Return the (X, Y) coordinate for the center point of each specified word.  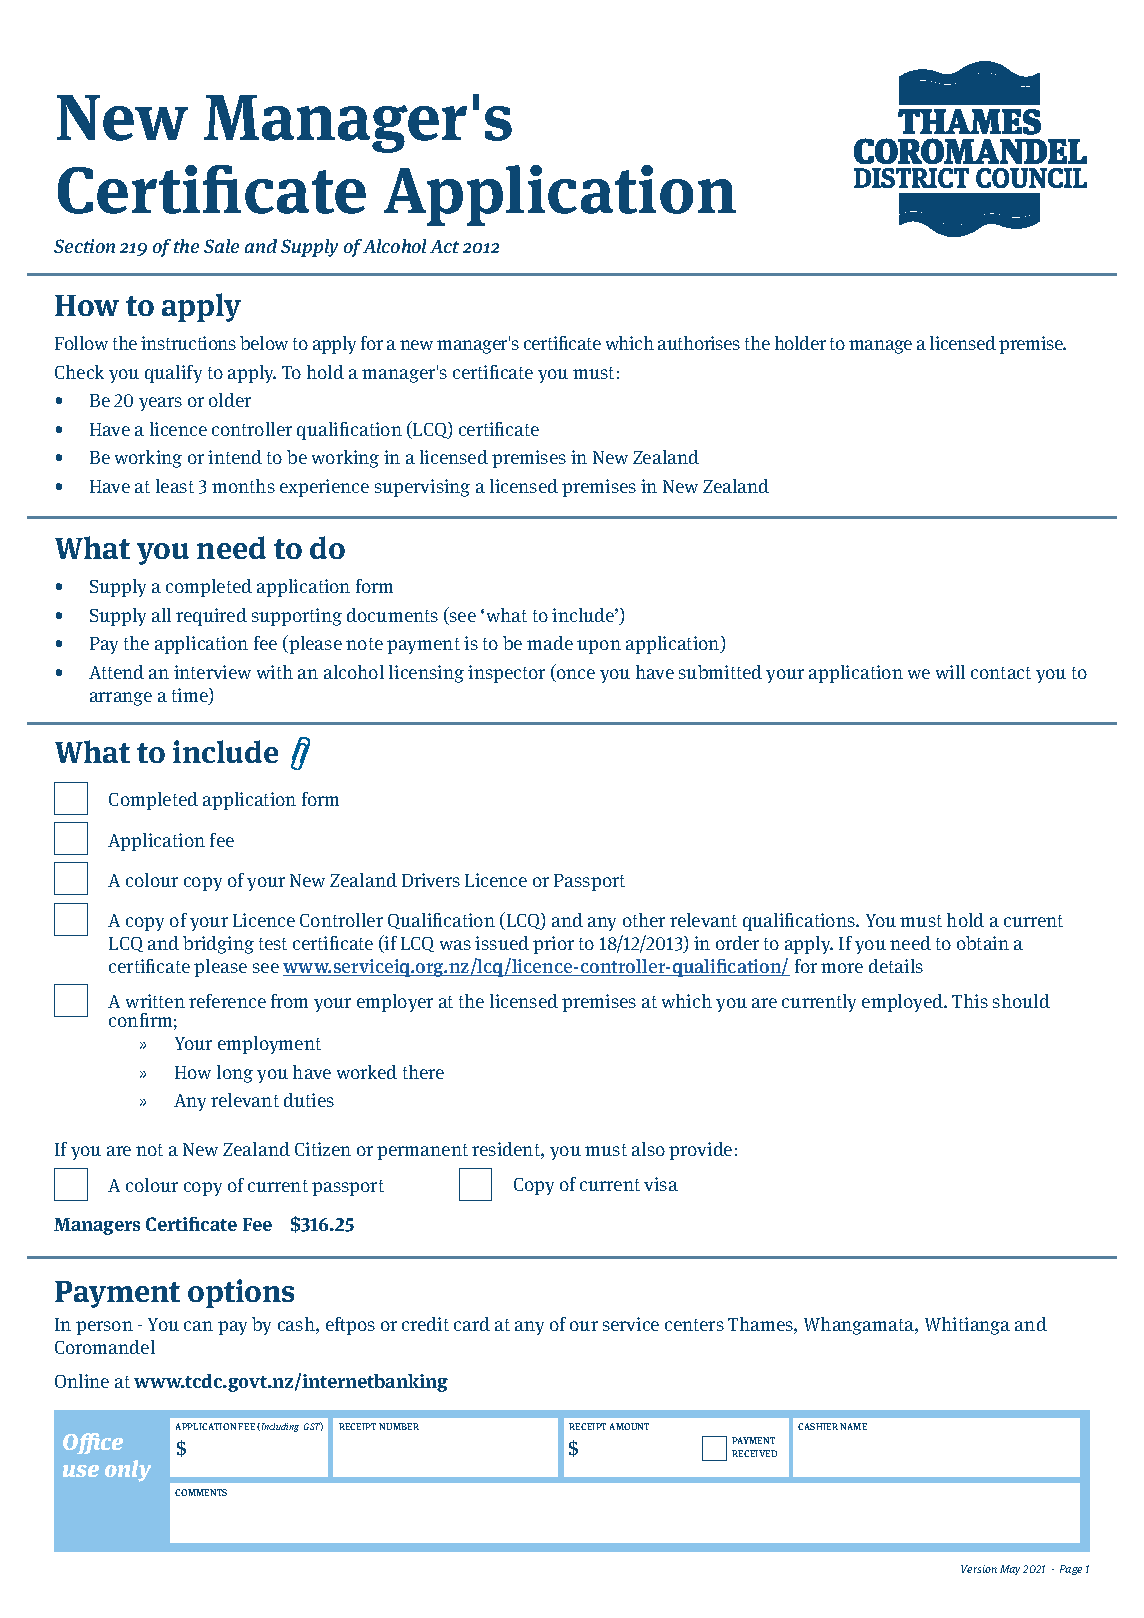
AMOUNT (629, 1426)
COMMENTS (201, 1492)
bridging (218, 945)
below (264, 343)
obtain (983, 943)
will (950, 672)
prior (553, 945)
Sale (221, 246)
